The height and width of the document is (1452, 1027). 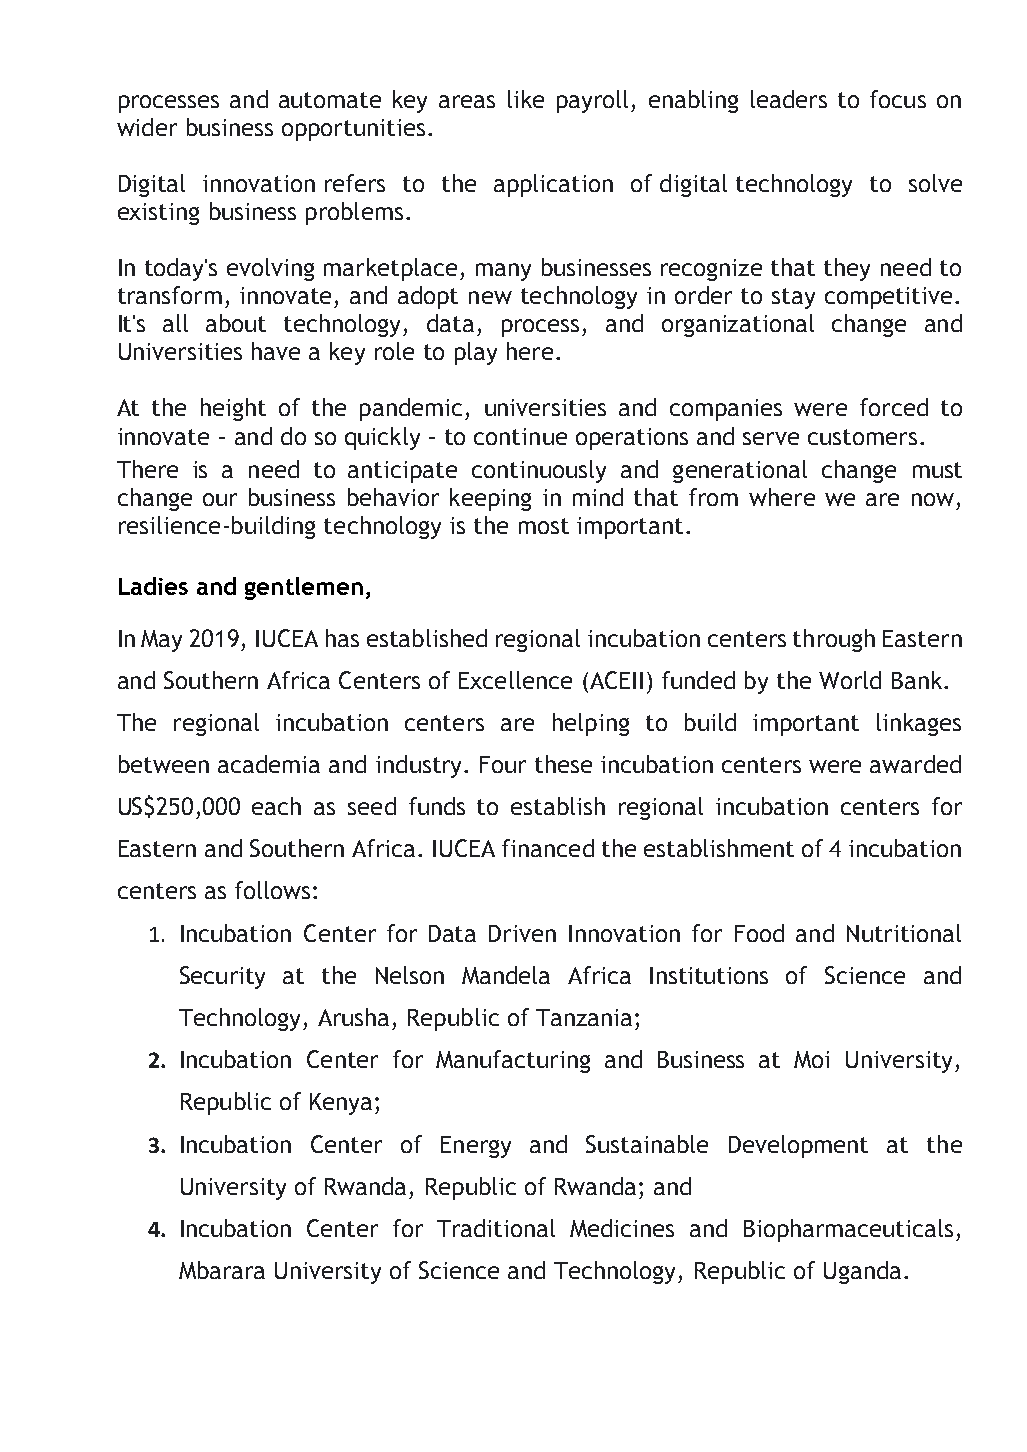 I want to click on customers, so click(x=862, y=437).
